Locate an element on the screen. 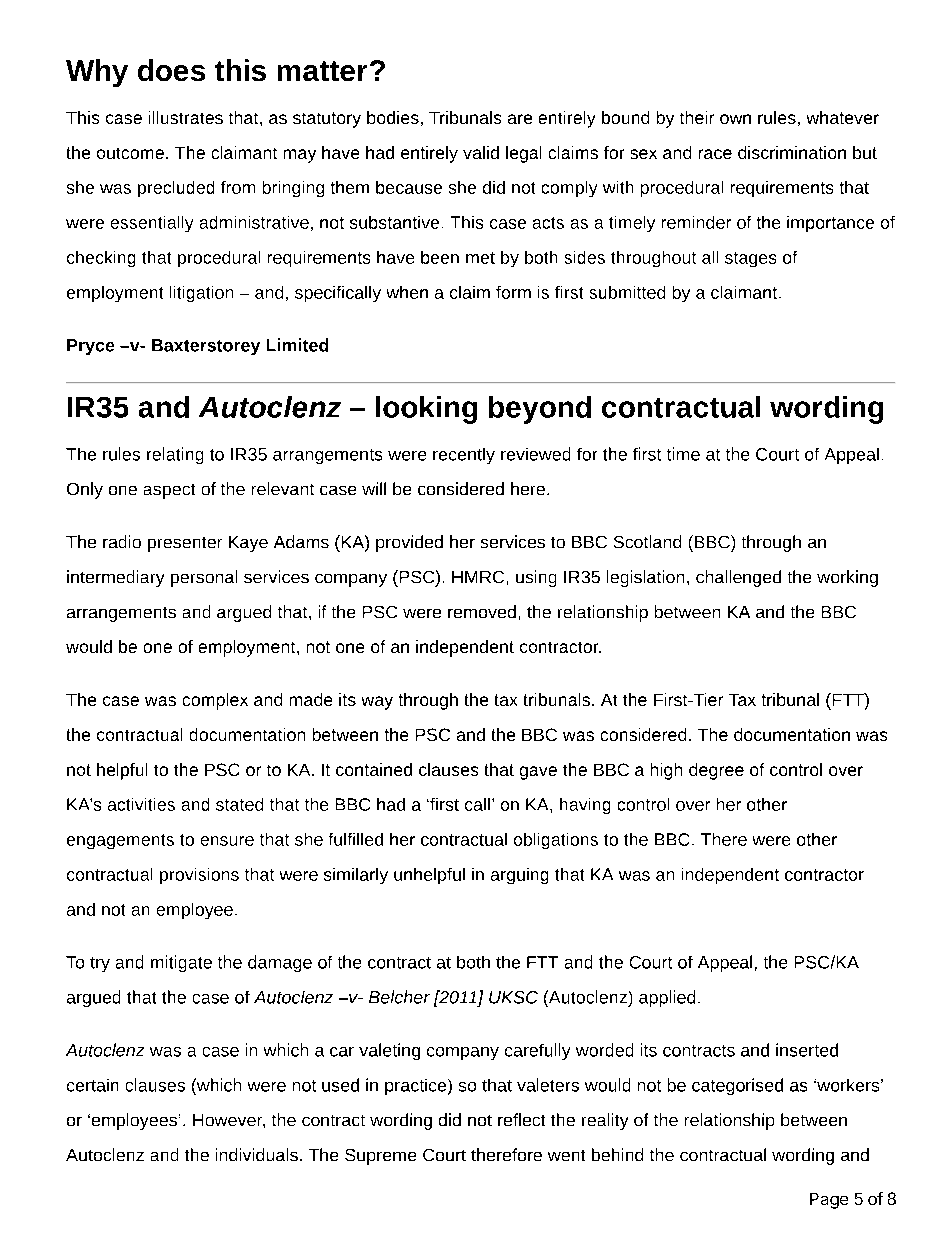 The image size is (952, 1233). own is located at coordinates (735, 119).
